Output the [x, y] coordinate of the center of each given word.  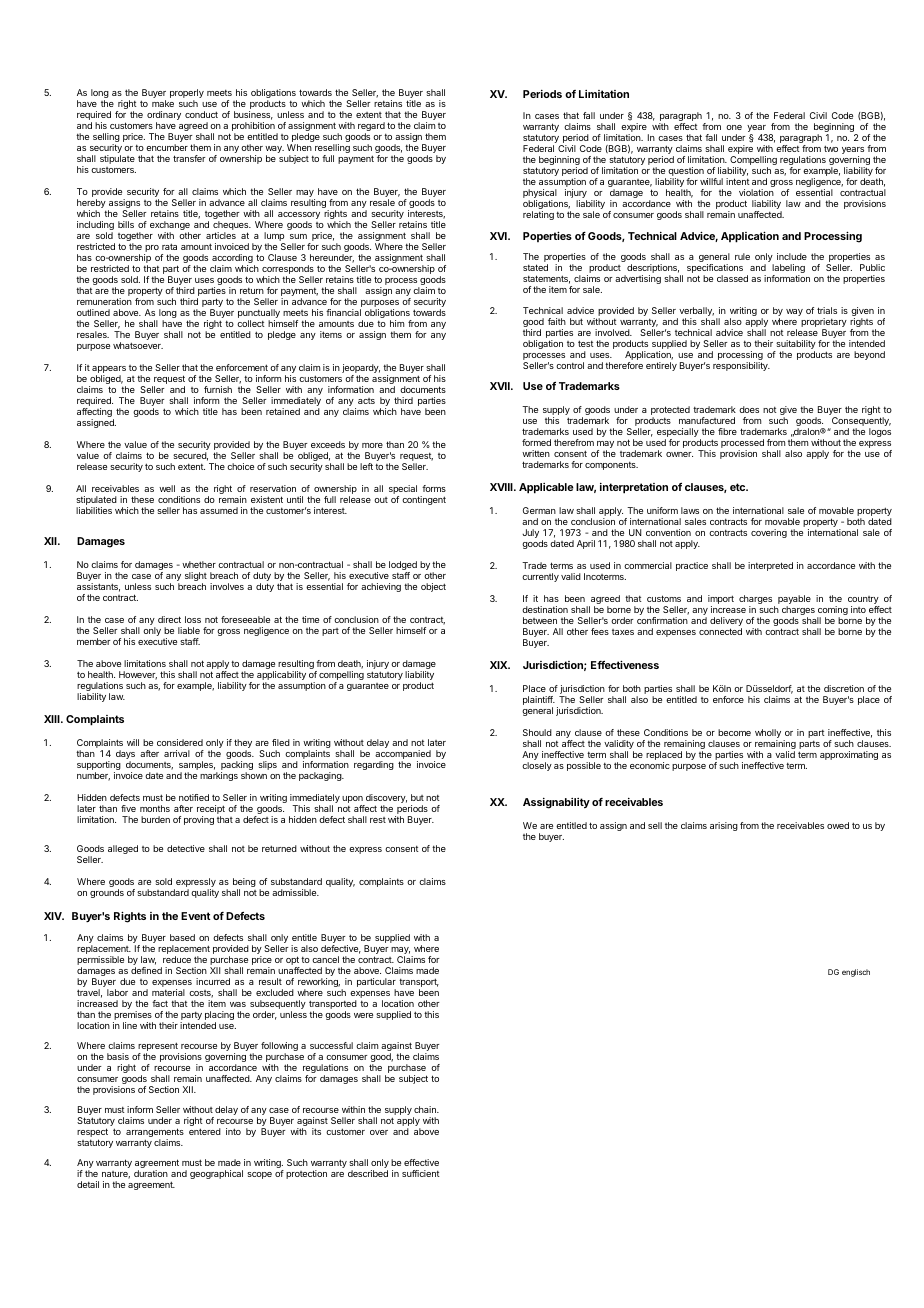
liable [189, 630]
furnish [218, 389]
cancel [325, 959]
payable [794, 601]
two [831, 148]
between [540, 620]
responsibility [741, 366]
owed [838, 825]
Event [195, 916]
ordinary [164, 117]
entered [205, 1131]
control [570, 365]
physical [540, 195]
